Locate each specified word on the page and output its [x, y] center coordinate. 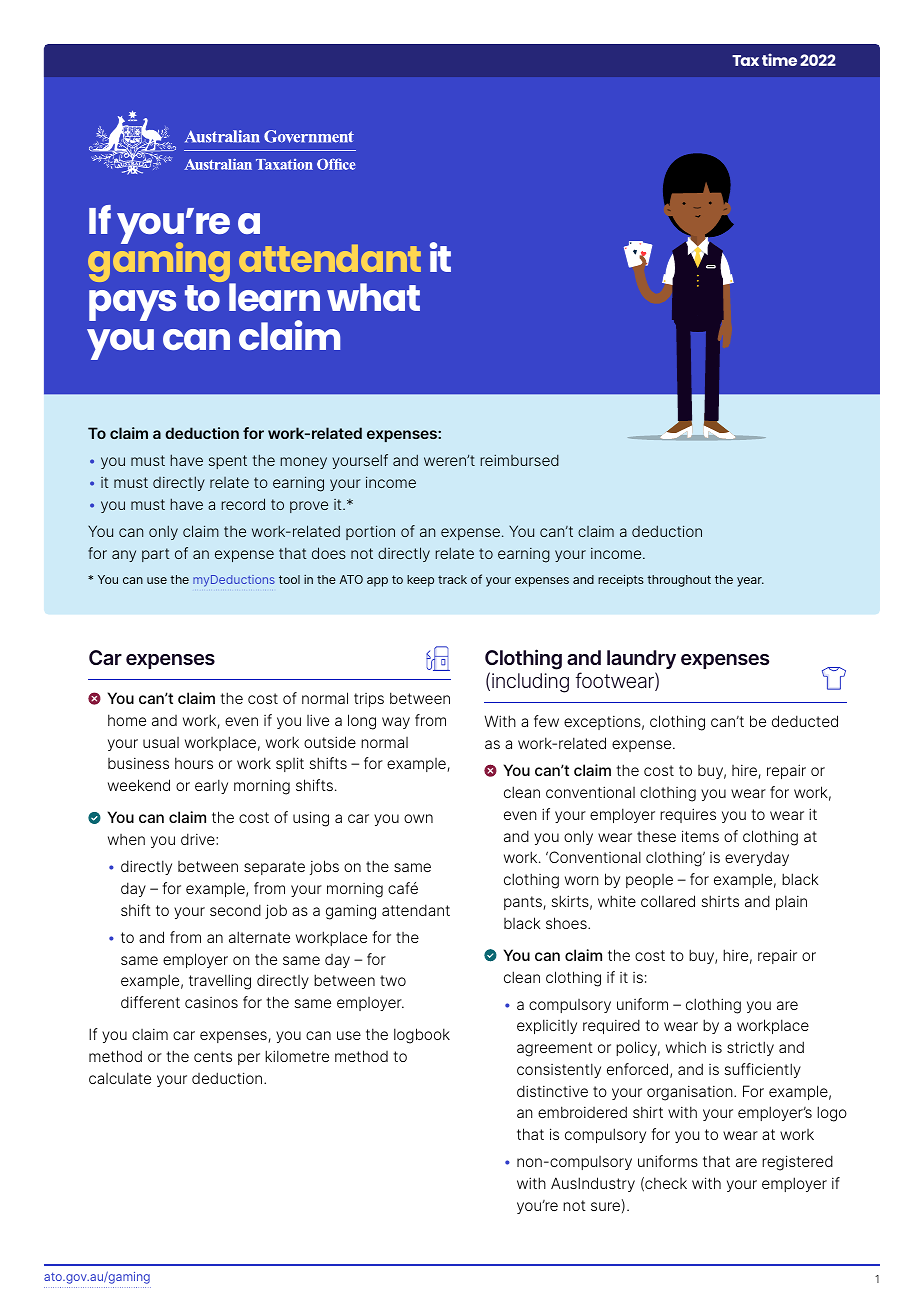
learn [274, 297]
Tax [745, 60]
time [779, 59]
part [156, 555]
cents [213, 1056]
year [750, 582]
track [452, 579]
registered [797, 1163]
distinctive [552, 1091]
